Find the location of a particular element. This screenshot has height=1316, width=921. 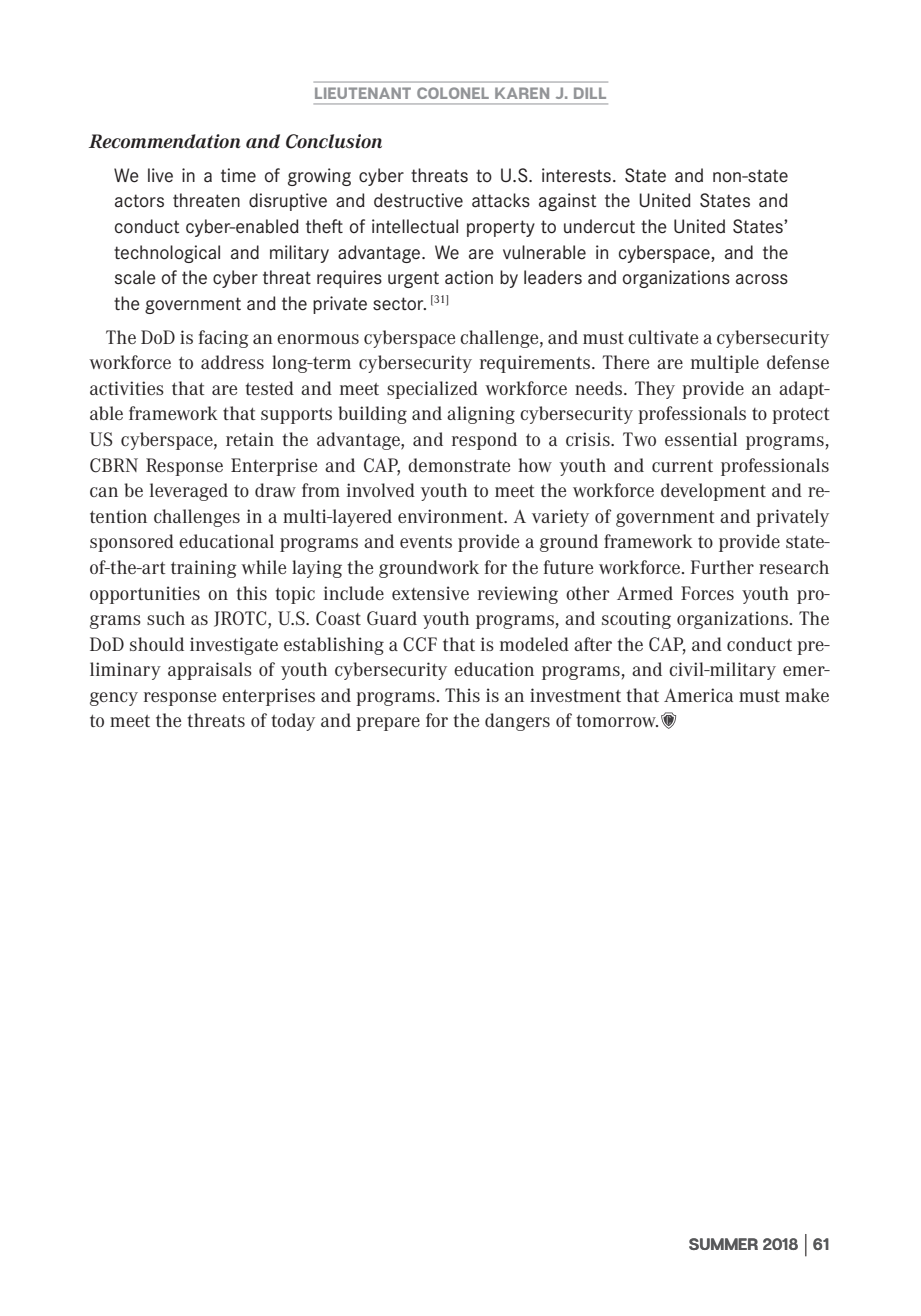

demonstrate is located at coordinates (459, 465).
